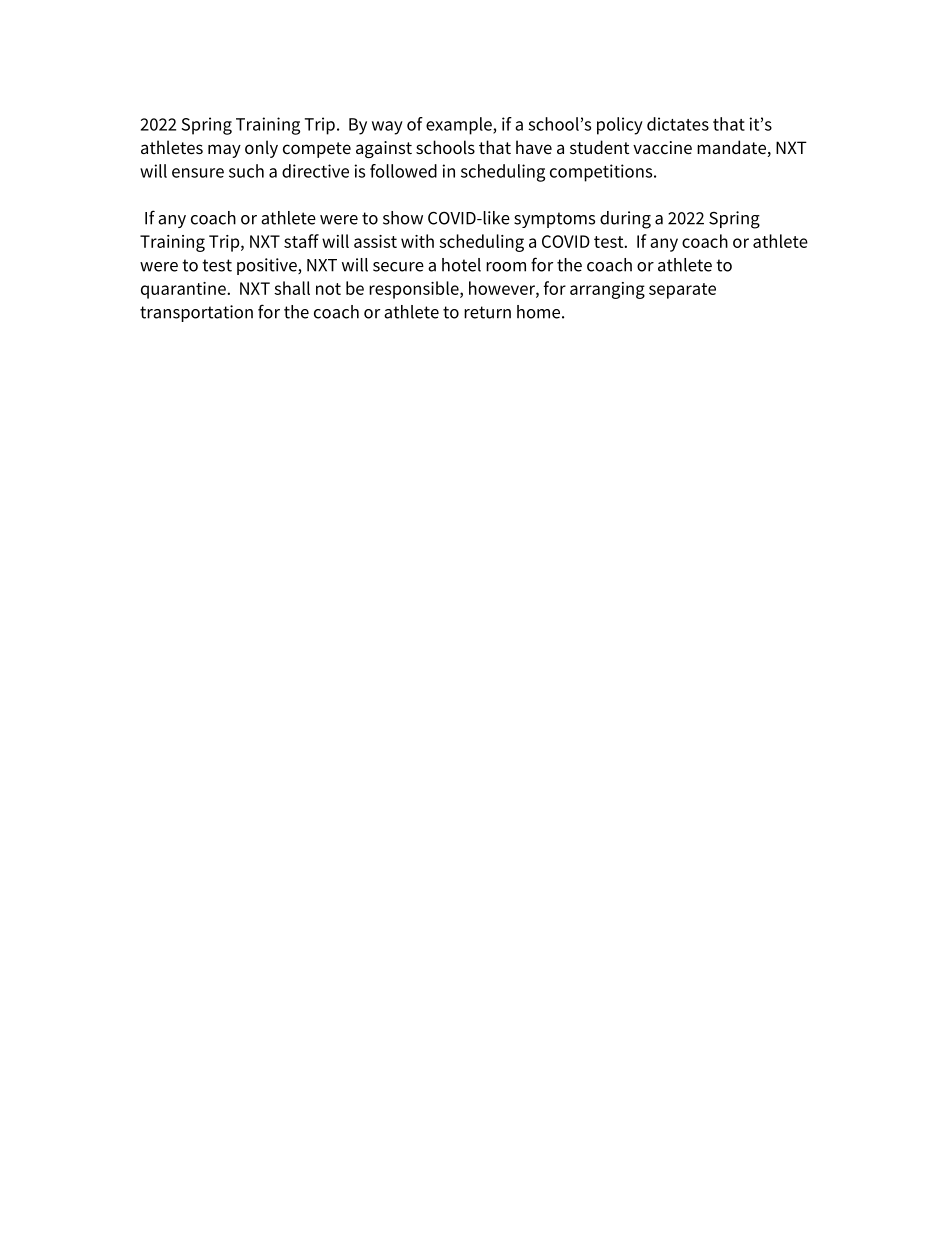  I want to click on transportation, so click(196, 313).
